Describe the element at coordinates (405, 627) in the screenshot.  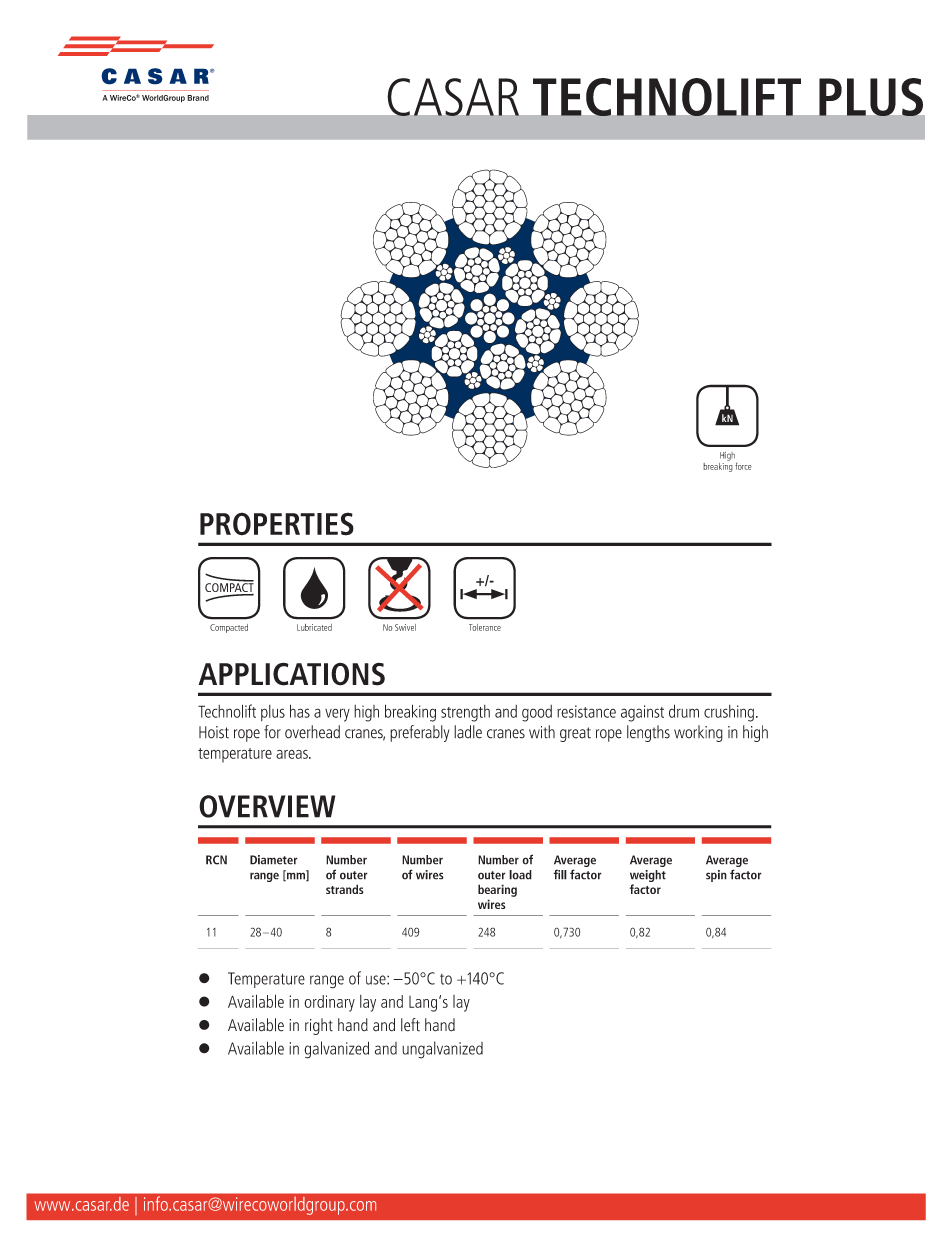
I see `Swivel` at that location.
